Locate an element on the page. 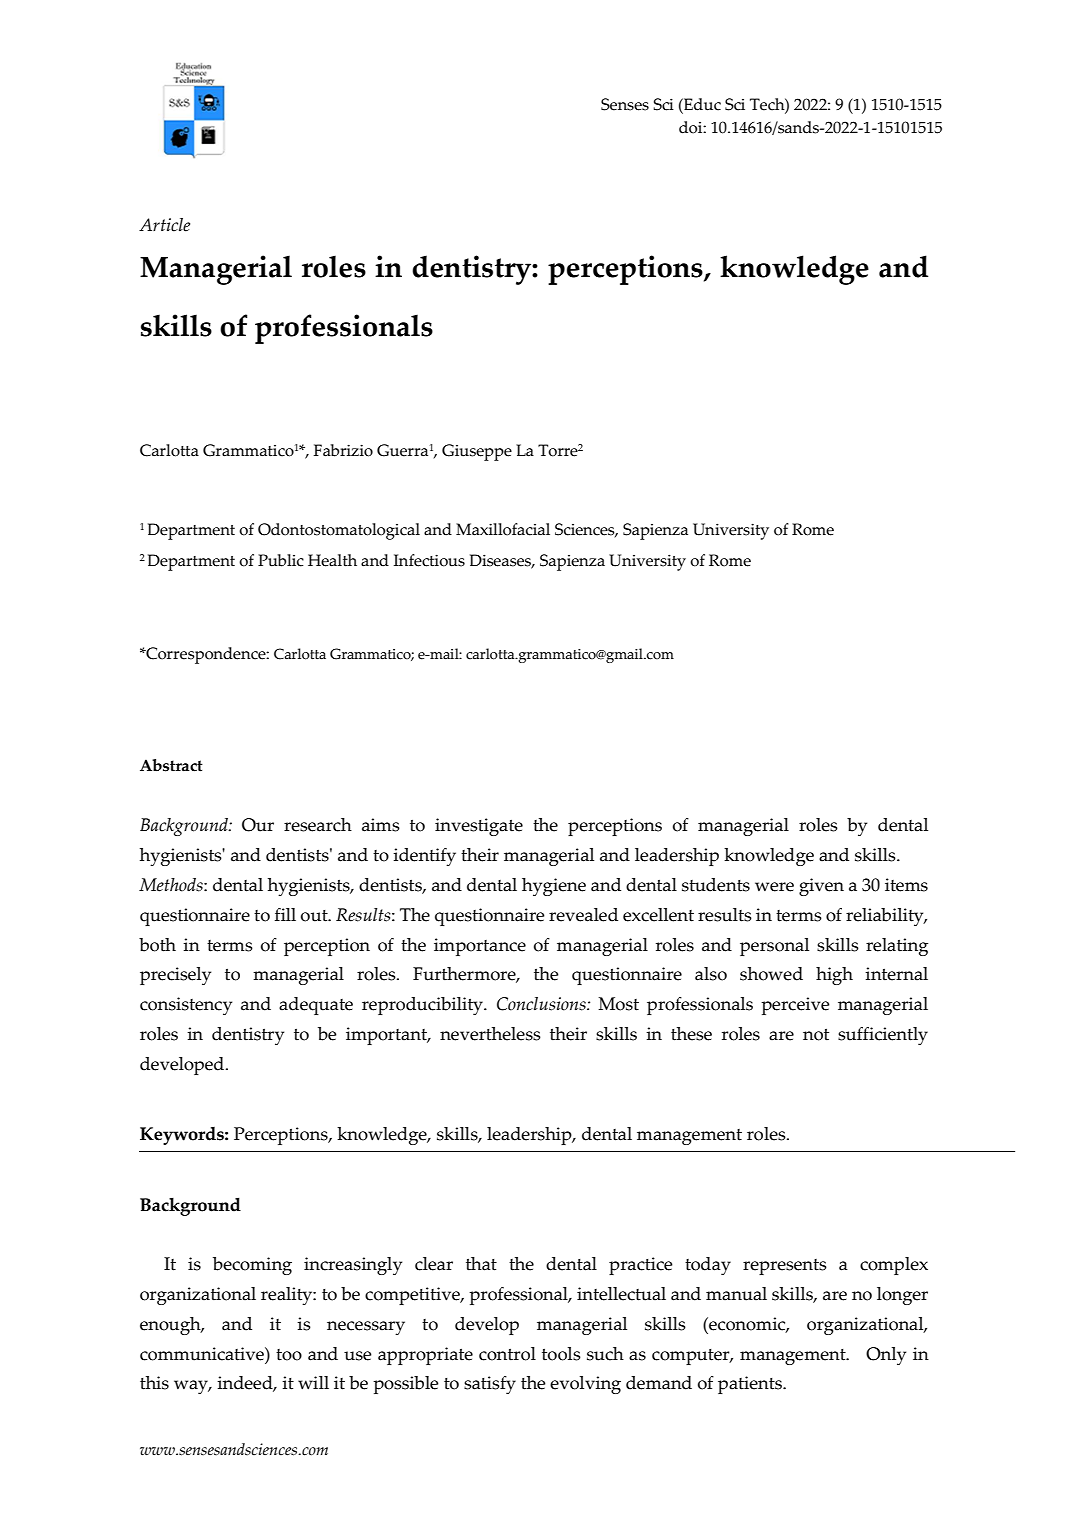  Maxillofacial is located at coordinates (503, 529).
